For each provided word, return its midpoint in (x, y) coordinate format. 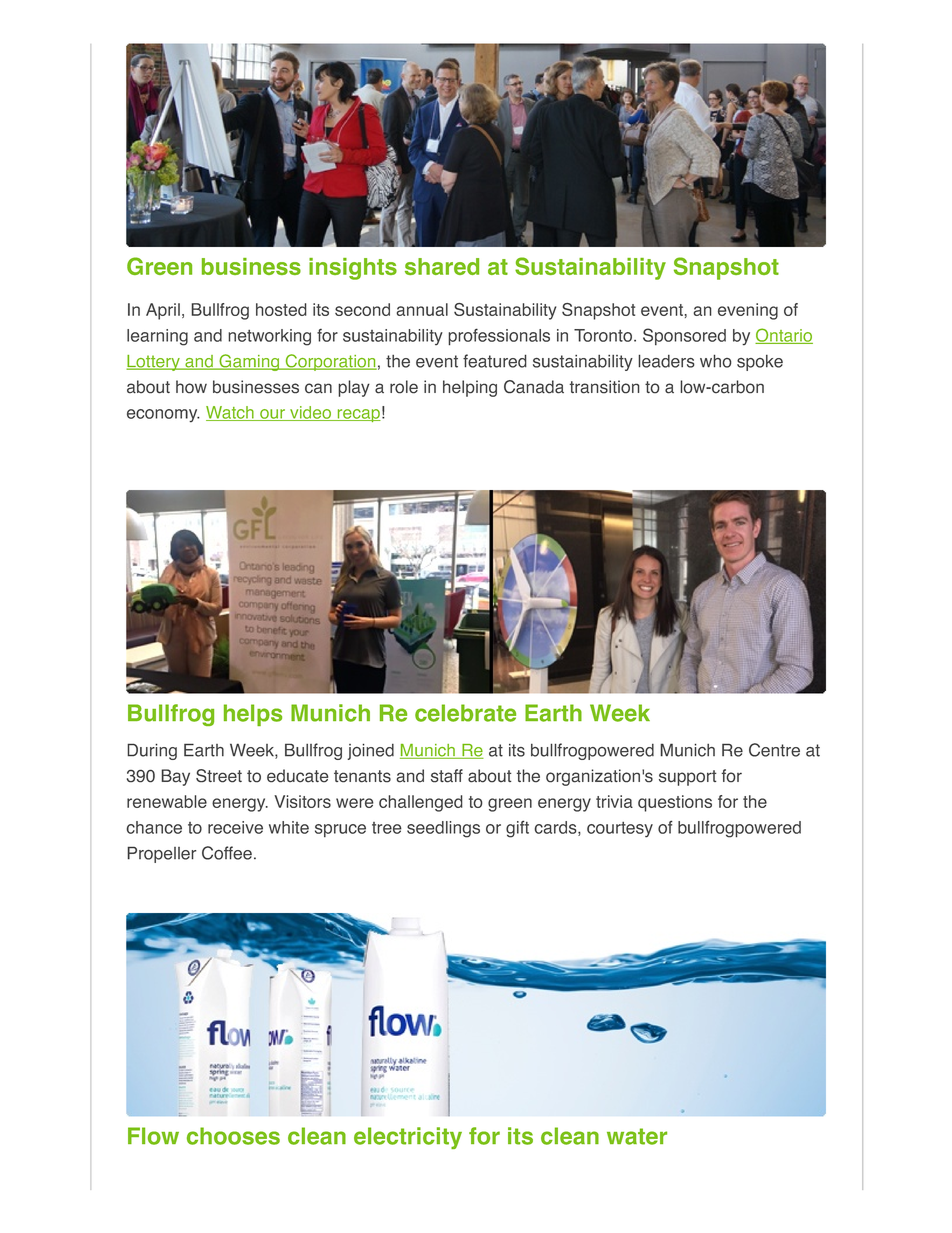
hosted (281, 309)
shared (442, 266)
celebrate (465, 713)
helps (253, 715)
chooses (233, 1136)
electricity (408, 1138)
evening (748, 311)
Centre (774, 750)
